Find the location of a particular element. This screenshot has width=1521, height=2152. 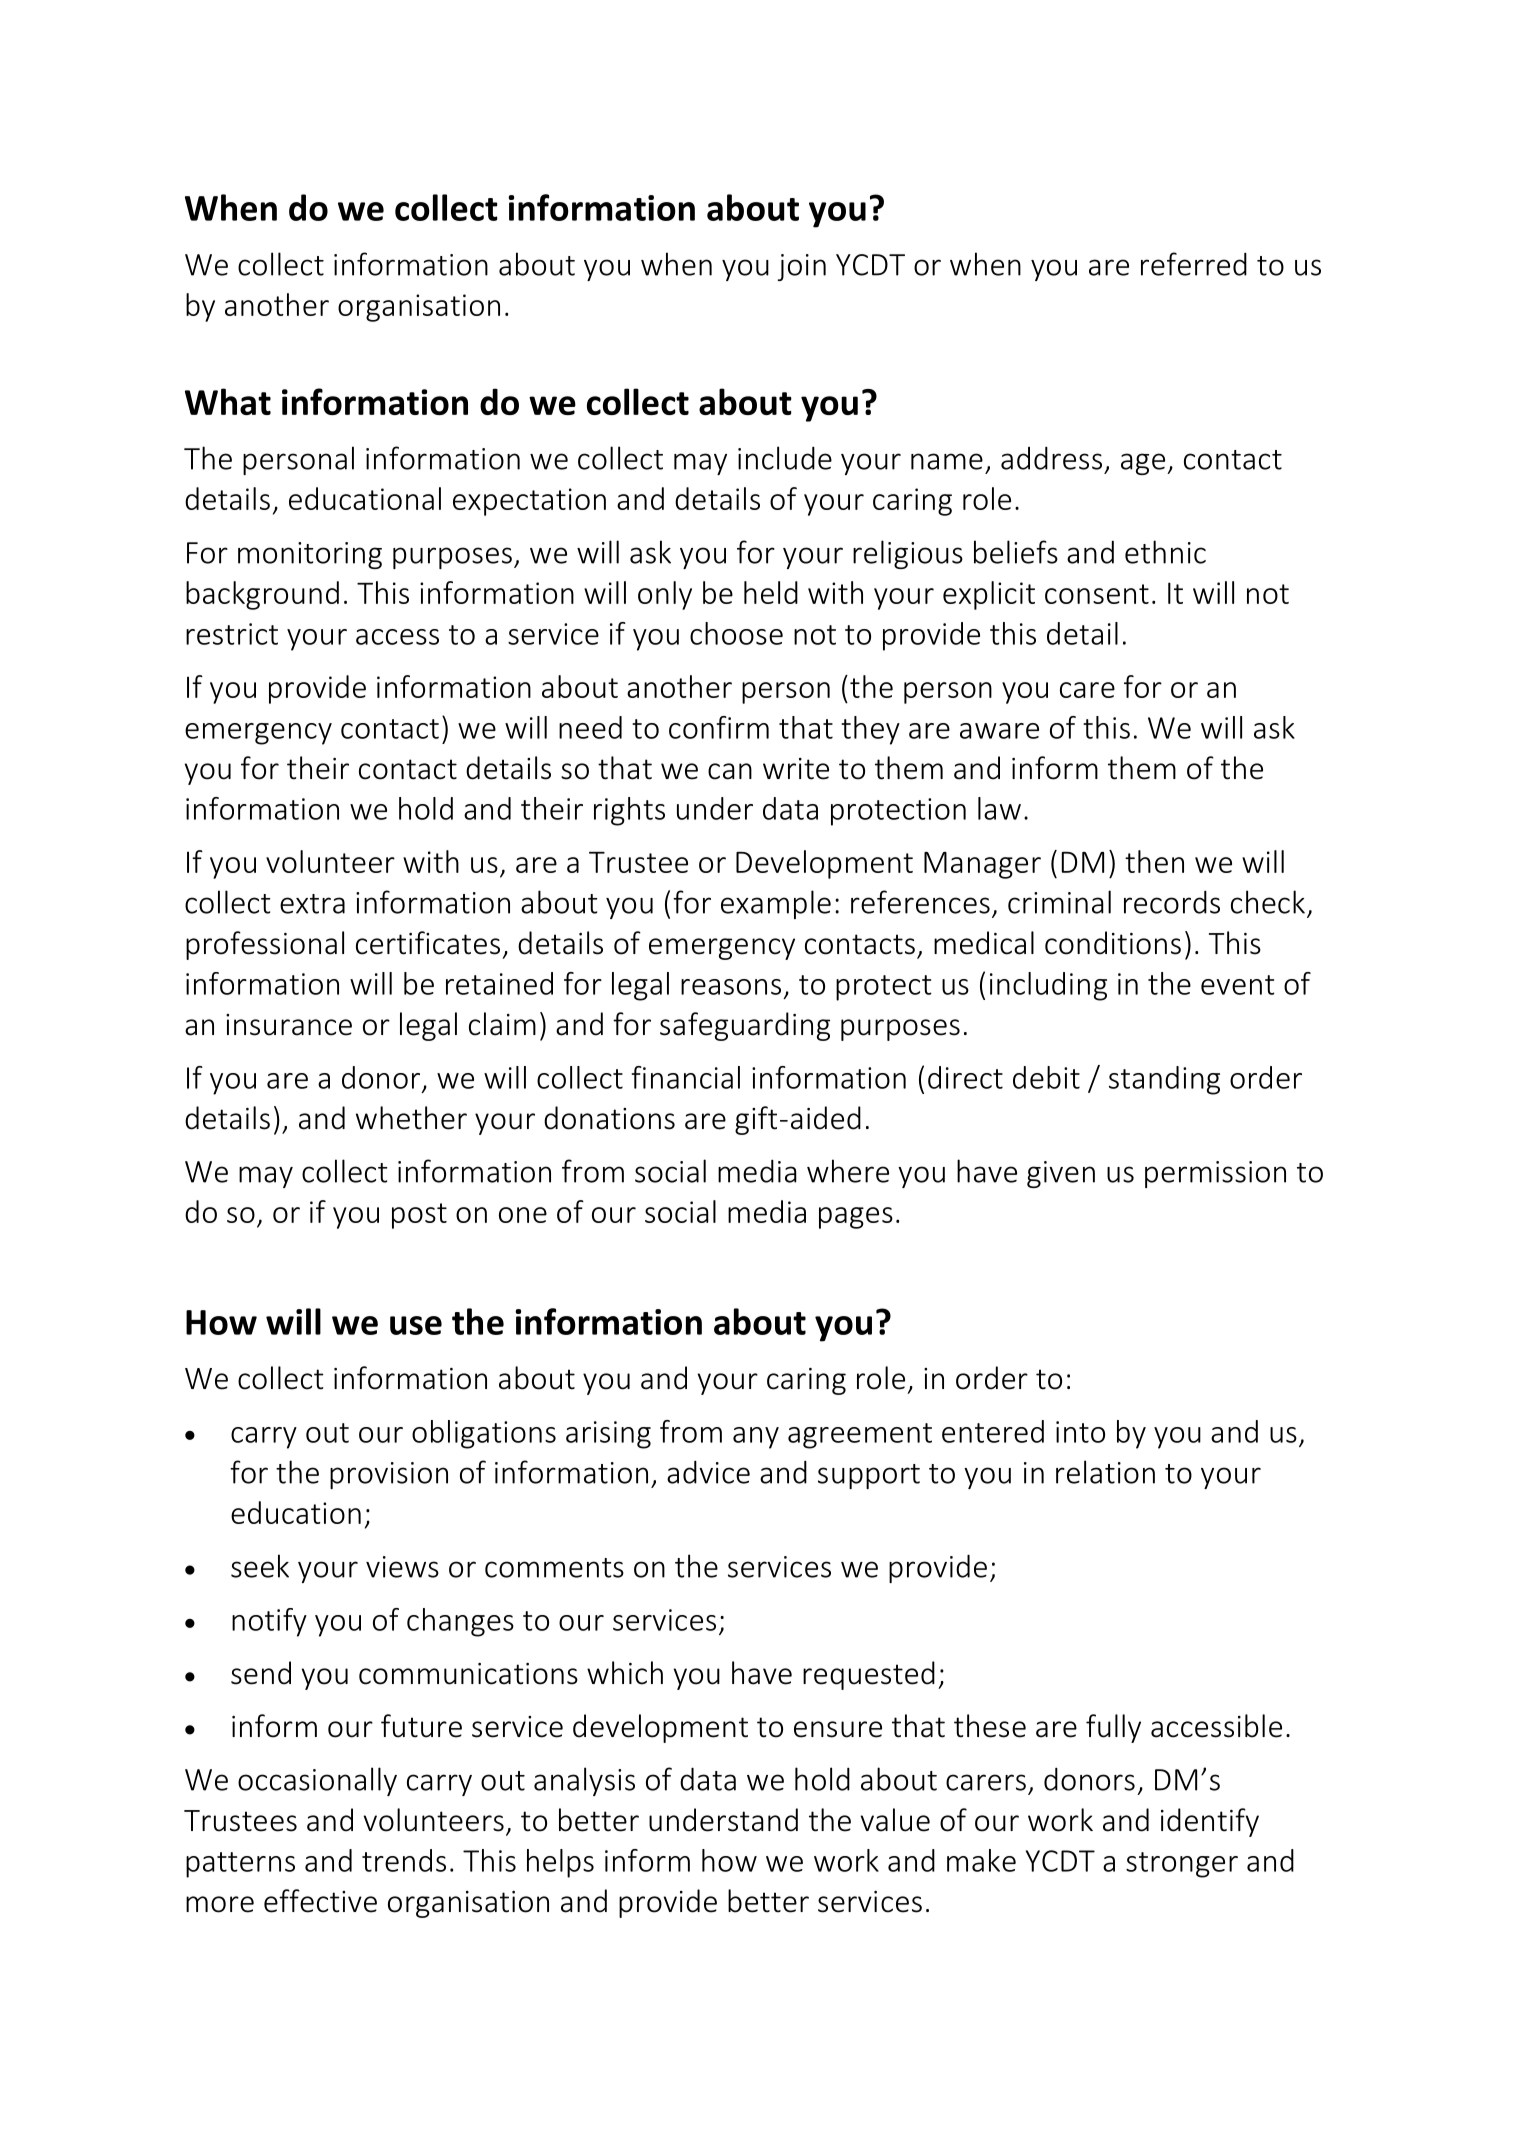

referred is located at coordinates (1194, 264).
